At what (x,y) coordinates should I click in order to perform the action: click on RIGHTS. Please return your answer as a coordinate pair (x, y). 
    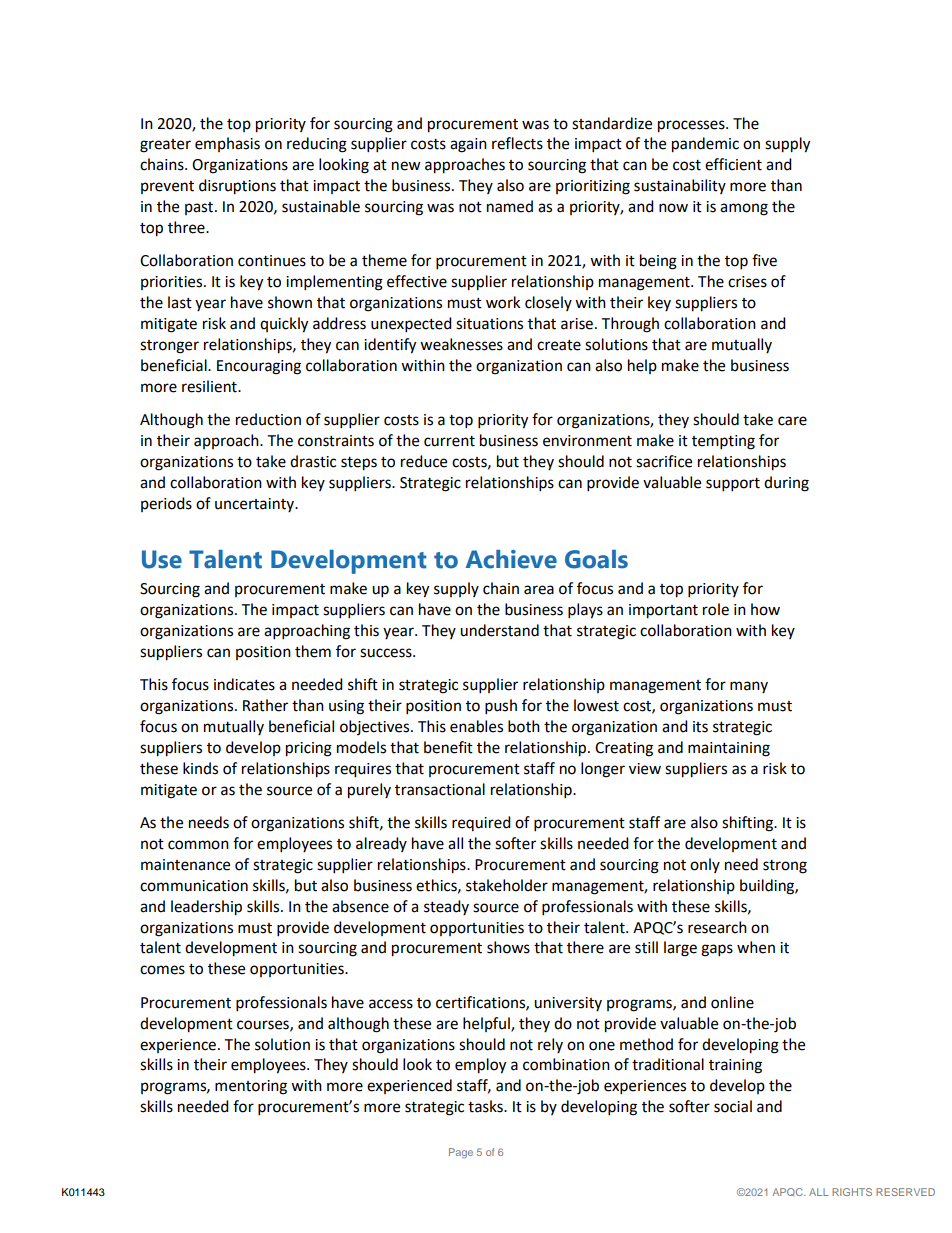
    Looking at the image, I should click on (852, 1192).
